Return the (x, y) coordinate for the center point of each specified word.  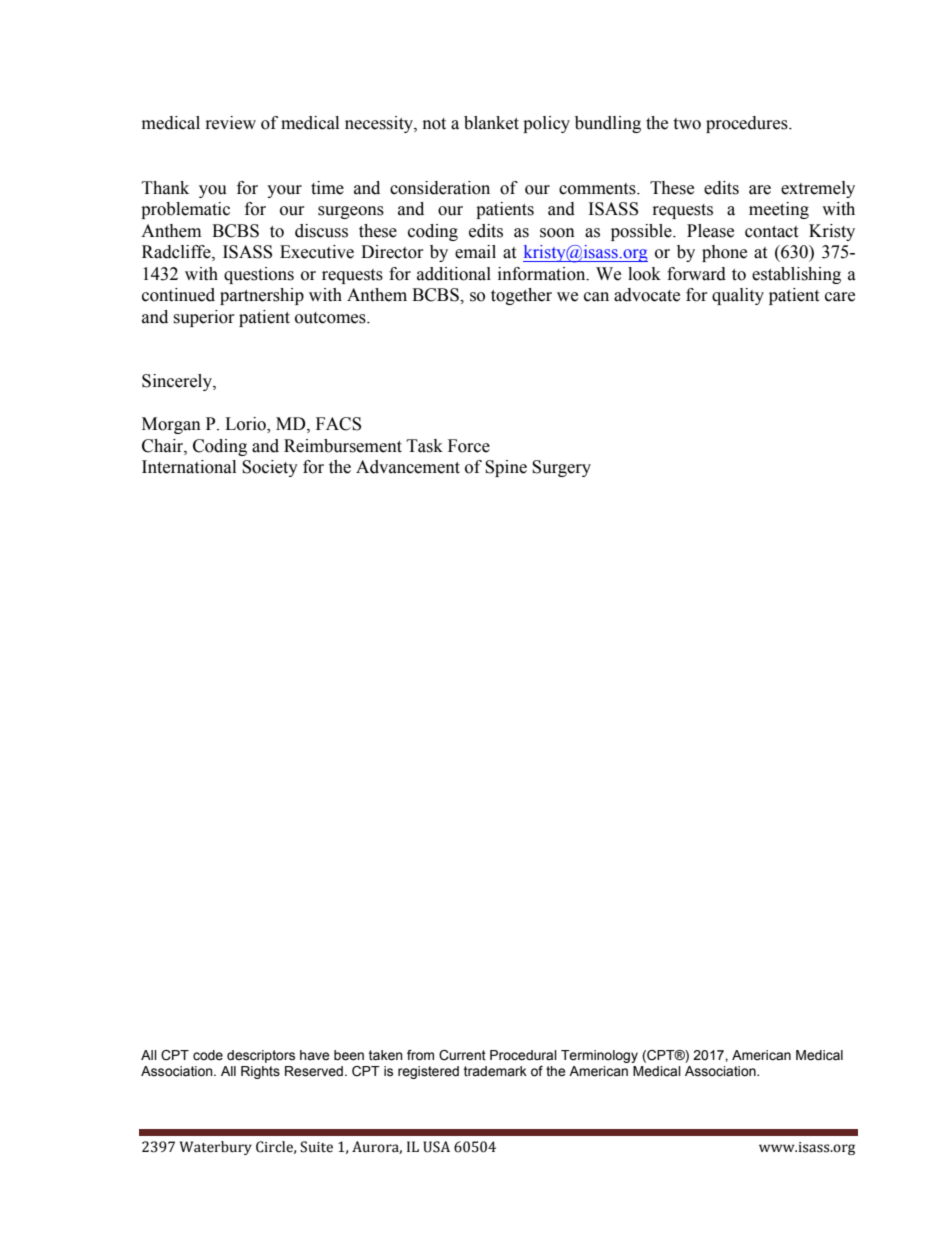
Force (469, 446)
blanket (491, 123)
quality (738, 296)
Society (270, 468)
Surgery (561, 468)
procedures (748, 124)
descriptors (261, 1056)
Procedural (523, 1055)
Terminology (599, 1056)
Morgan (171, 425)
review (231, 123)
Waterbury (216, 1148)
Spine (506, 468)
